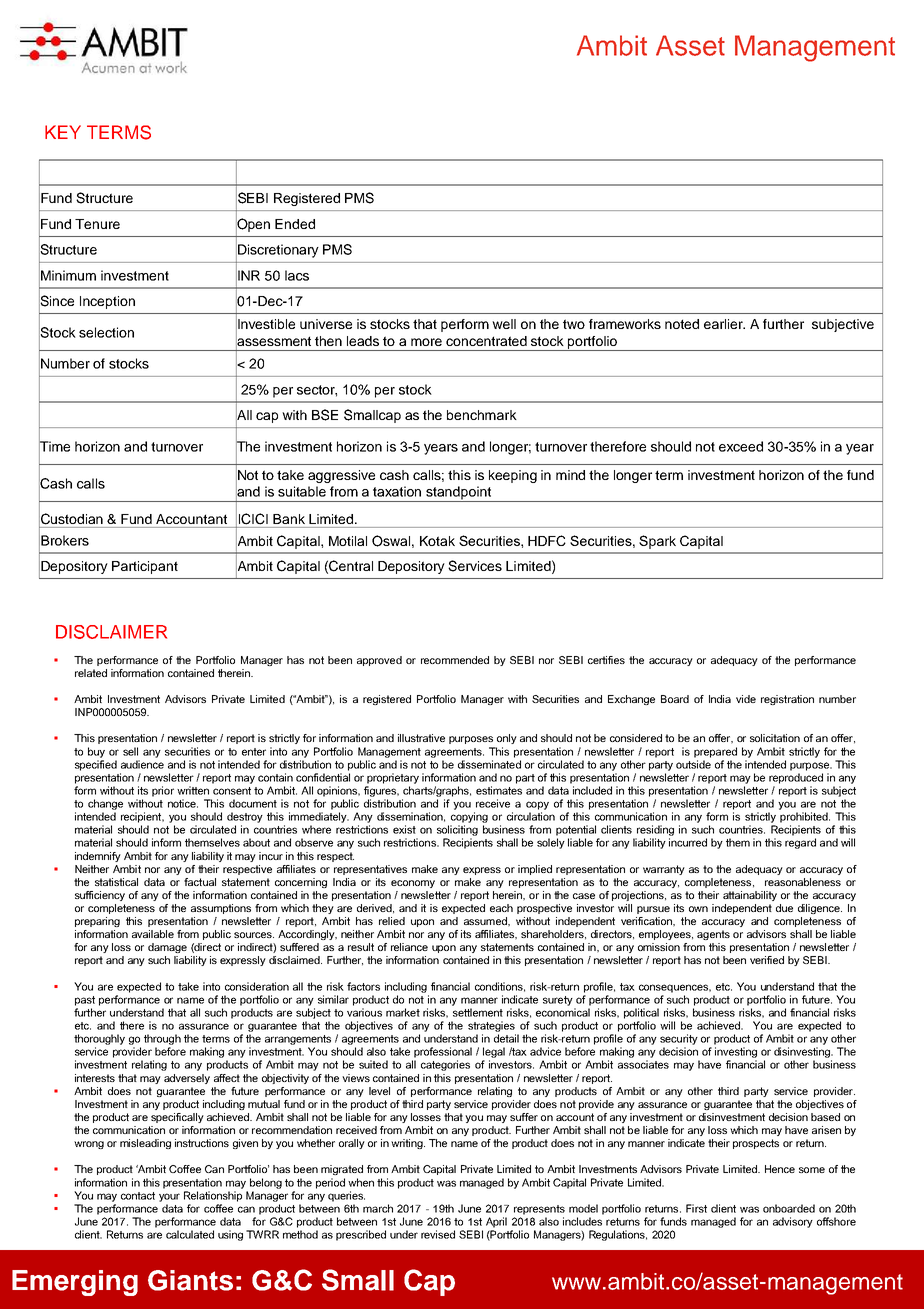 This page has height=1309, width=924. What do you see at coordinates (482, 415) in the page?
I see `benchmark` at bounding box center [482, 415].
